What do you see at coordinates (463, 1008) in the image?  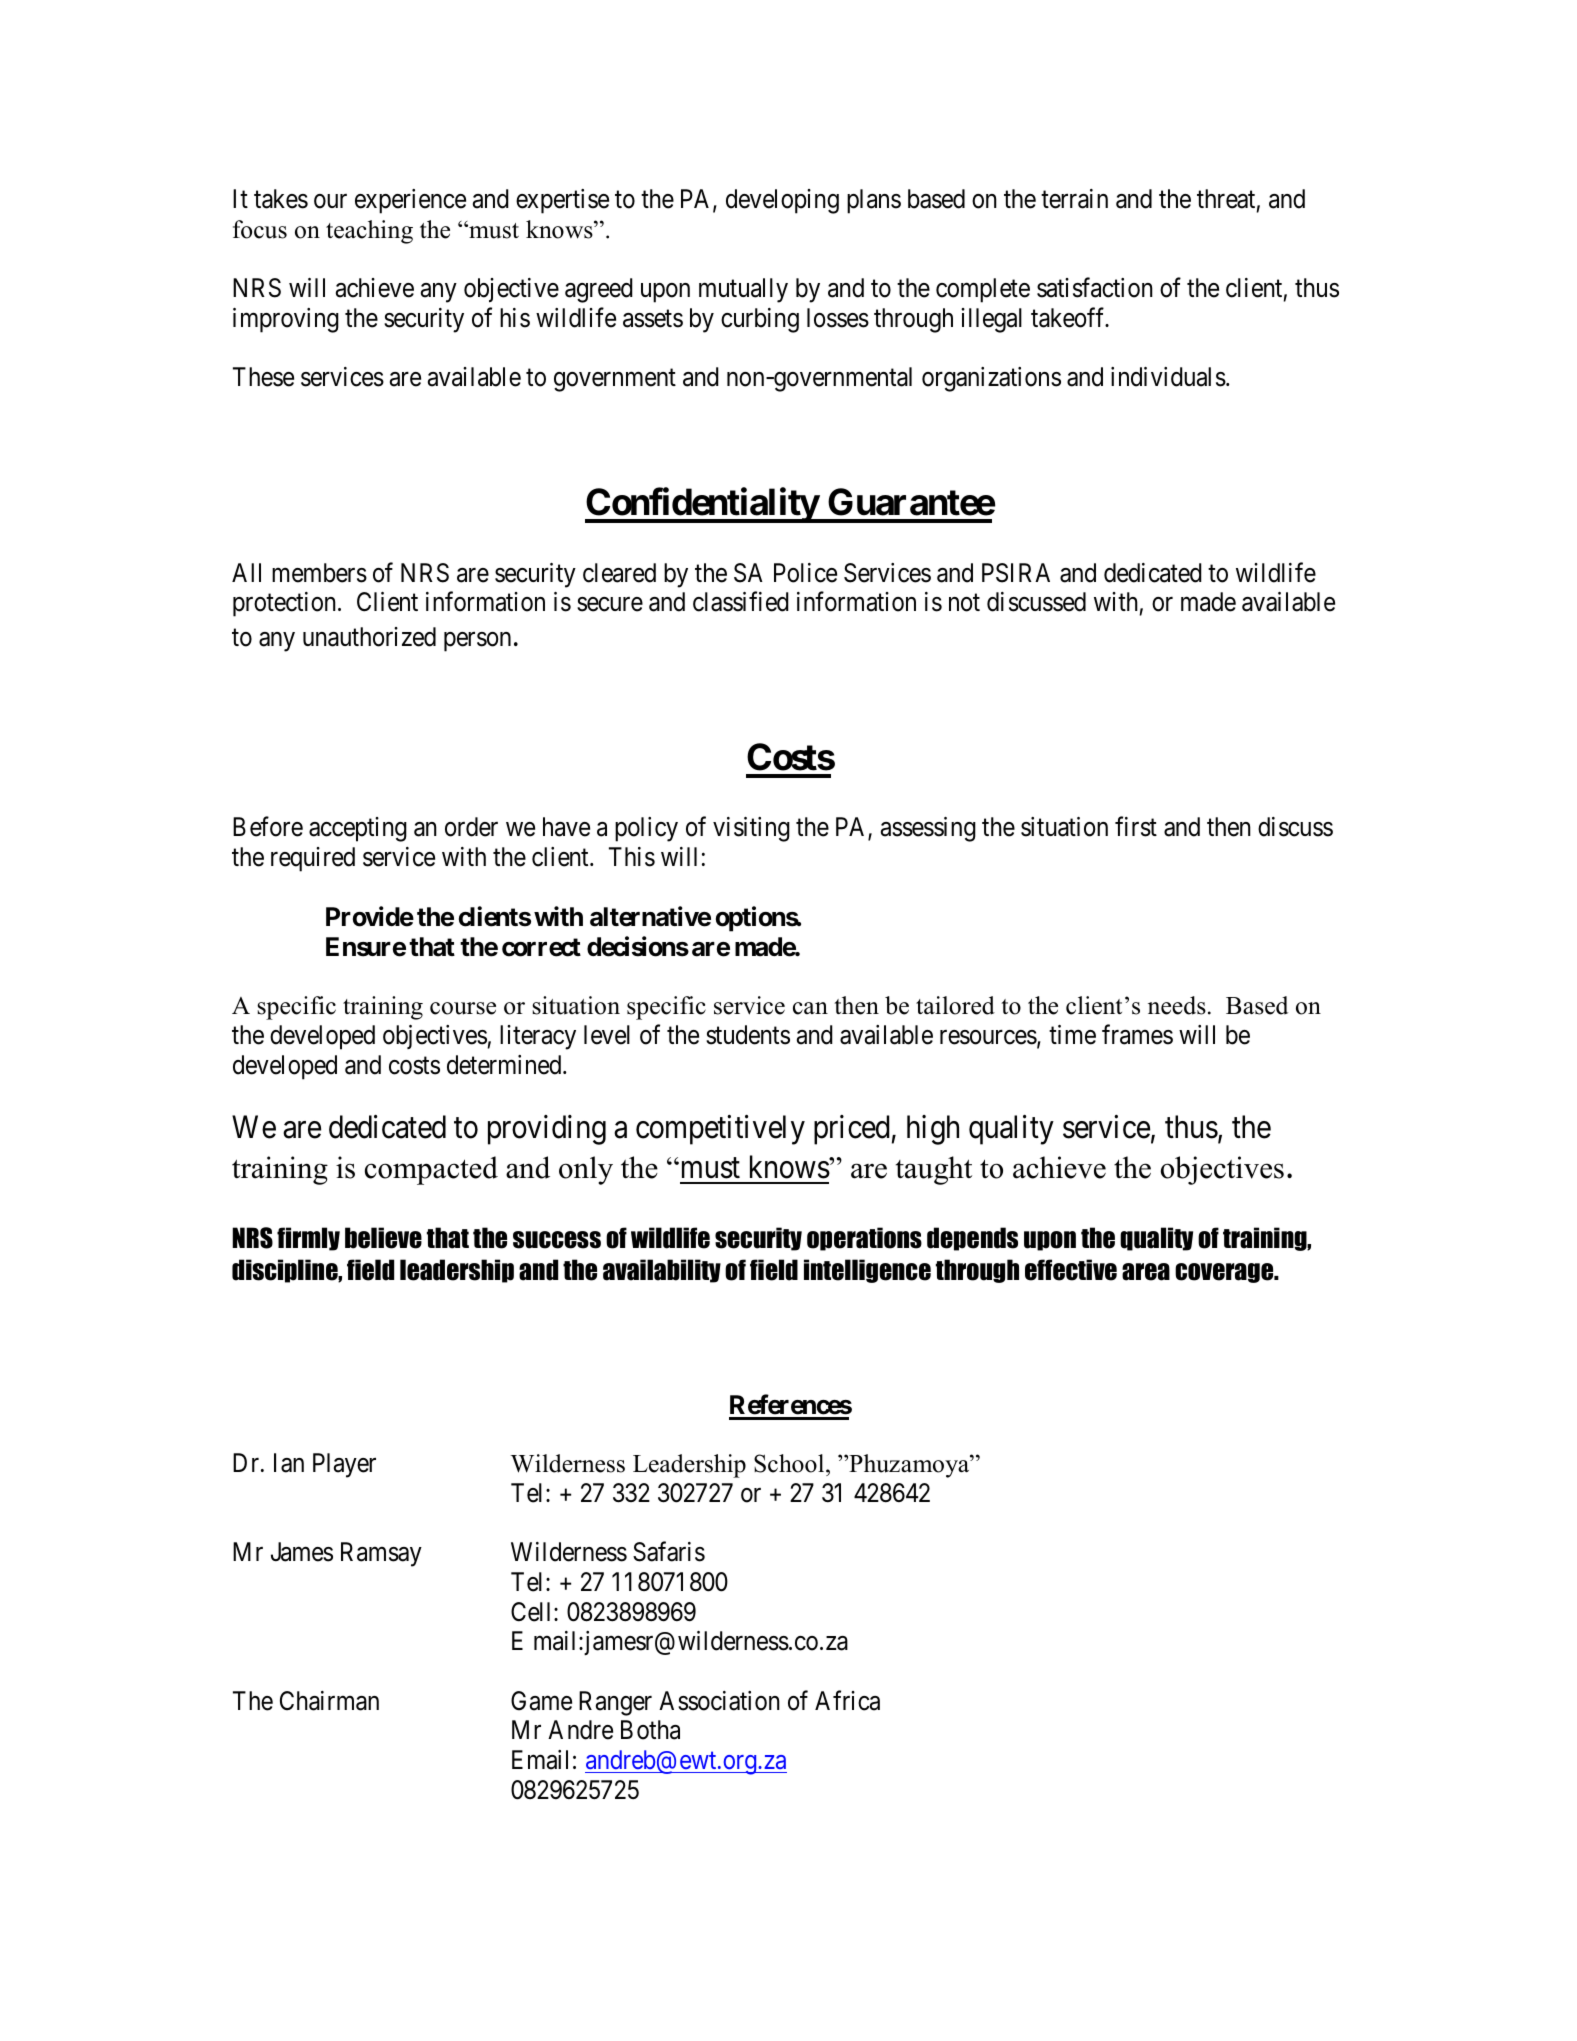 I see `course` at bounding box center [463, 1008].
